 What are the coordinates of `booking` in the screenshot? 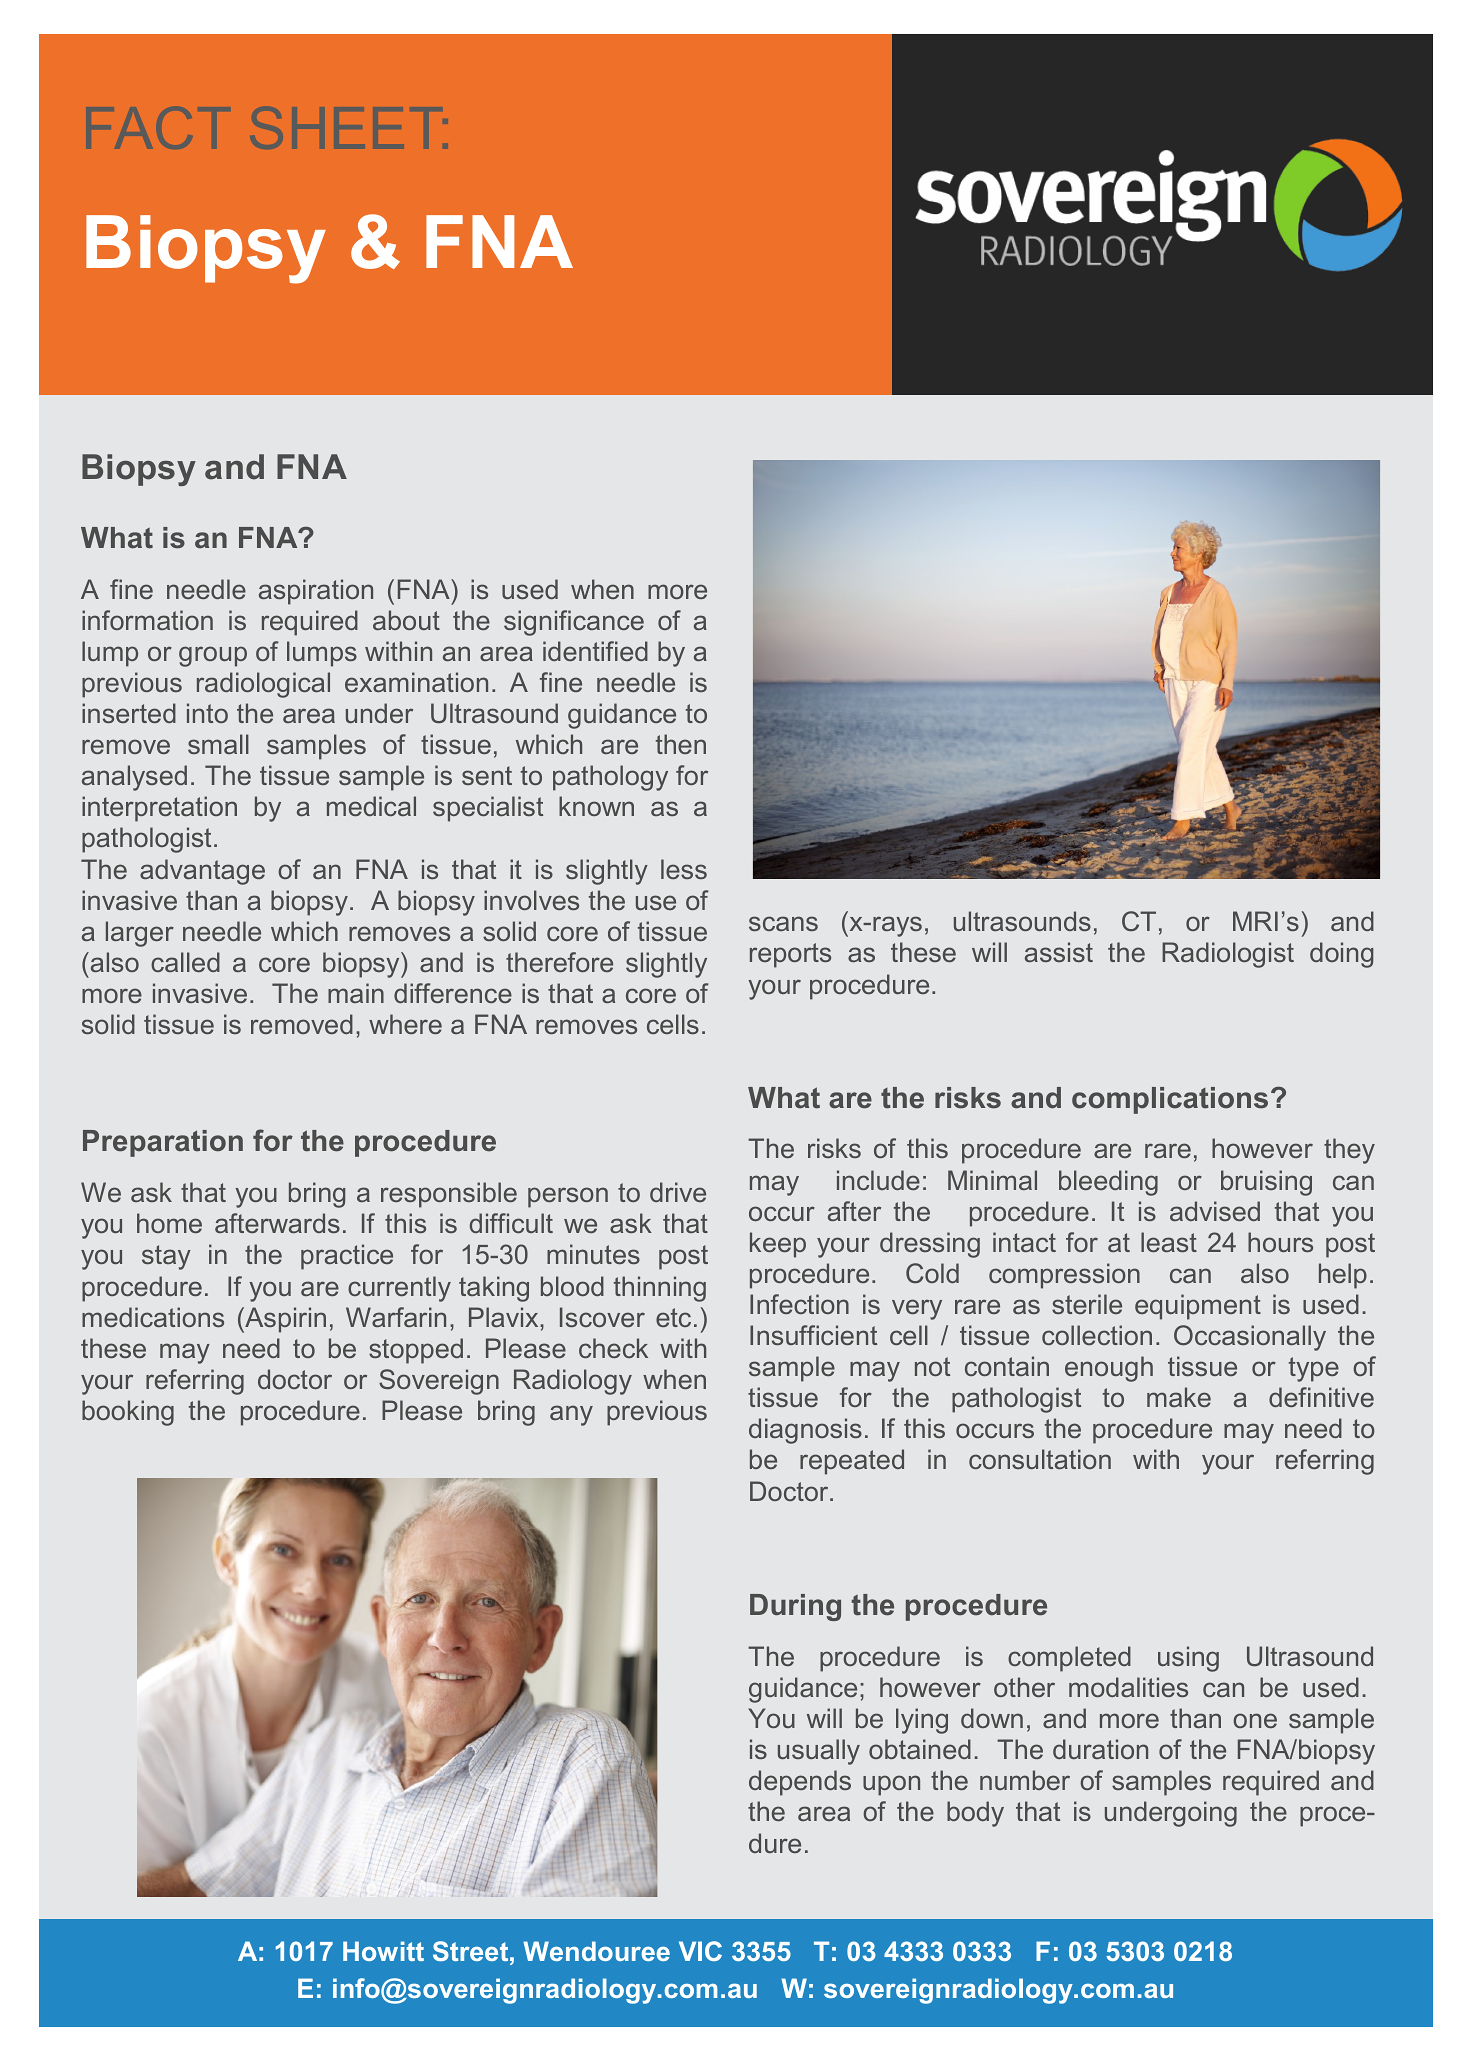 It's located at (128, 1413).
